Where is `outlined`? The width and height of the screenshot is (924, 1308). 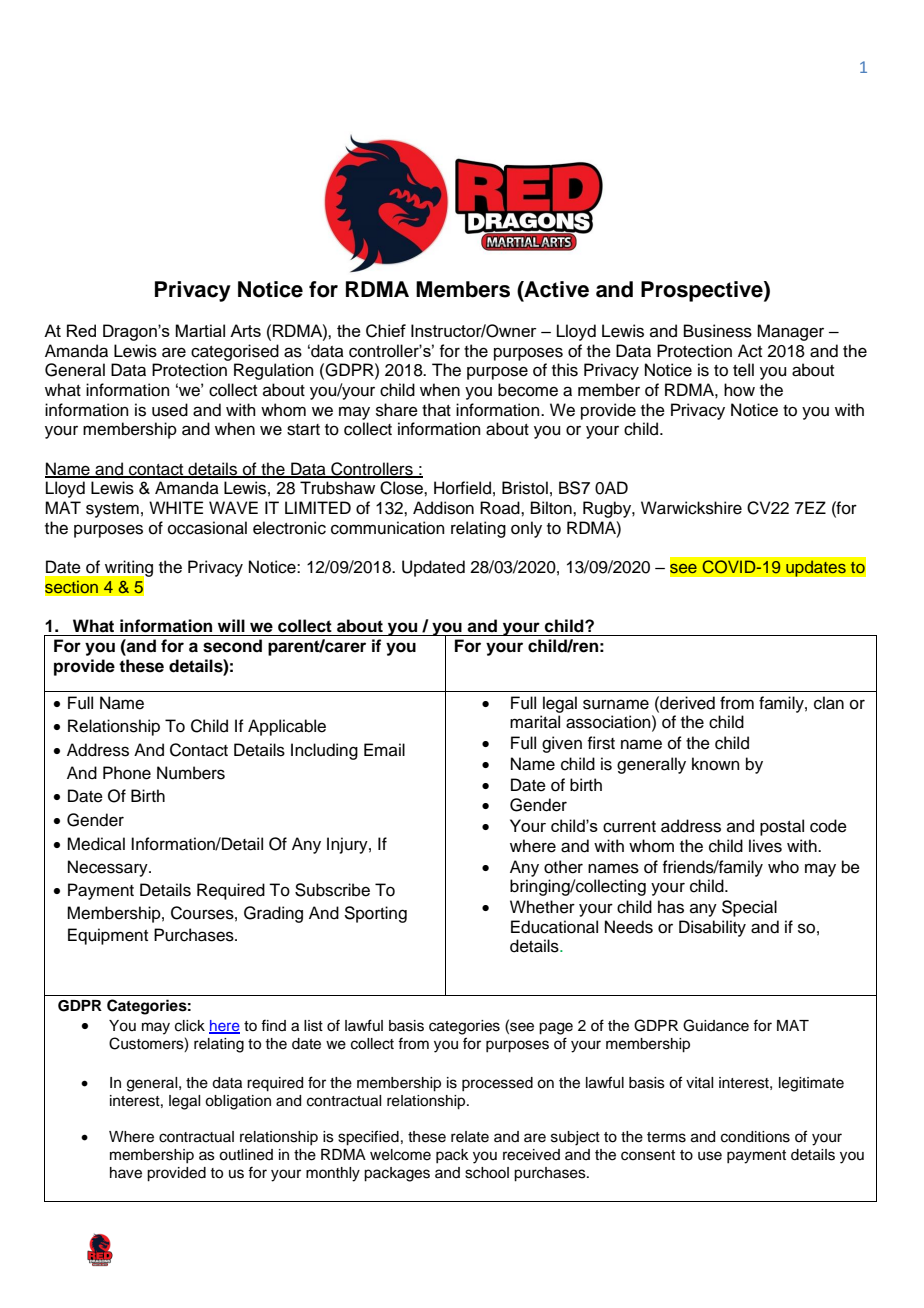 outlined is located at coordinates (246, 1155).
